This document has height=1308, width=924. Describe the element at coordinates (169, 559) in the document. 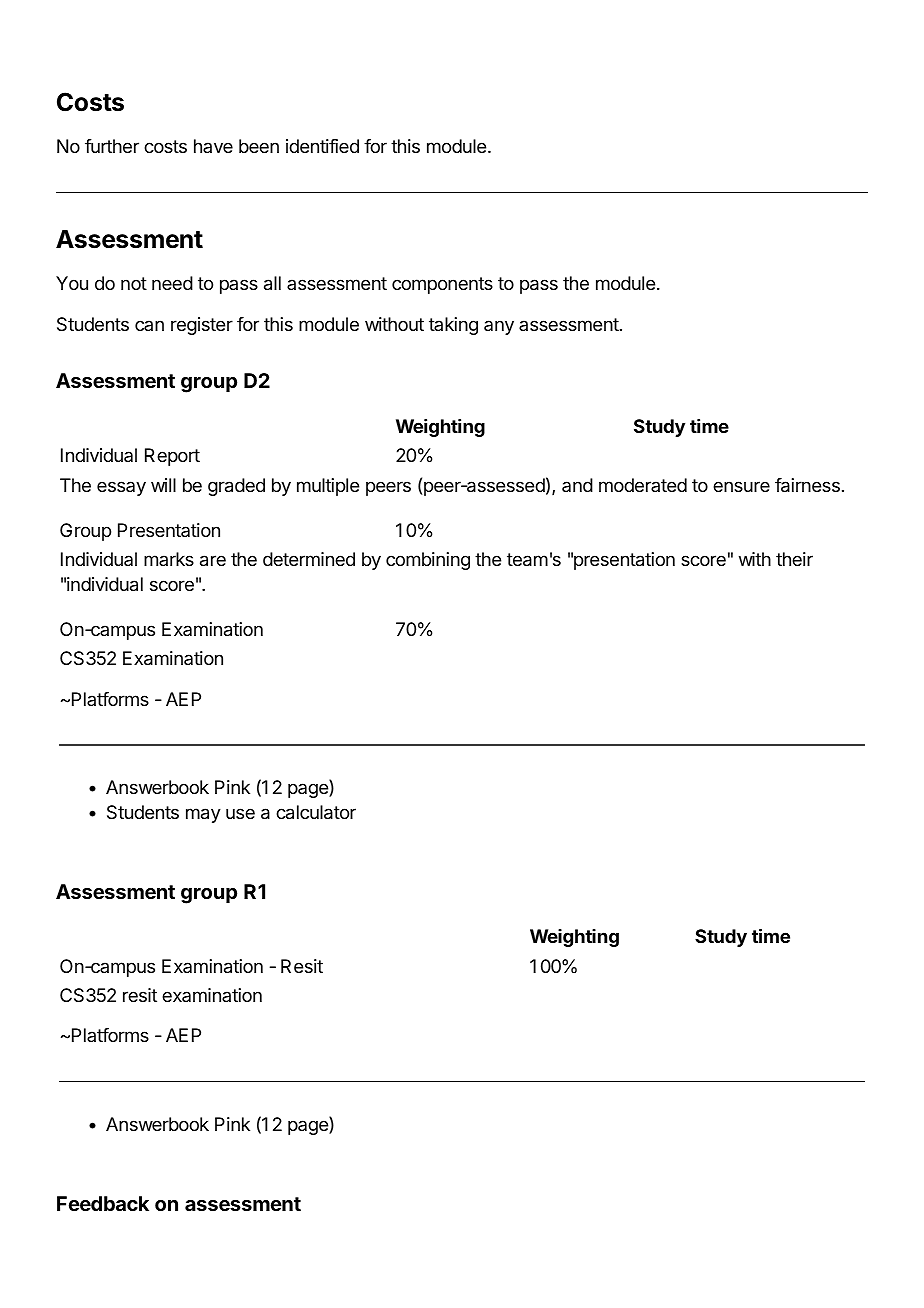

I see `marks` at that location.
